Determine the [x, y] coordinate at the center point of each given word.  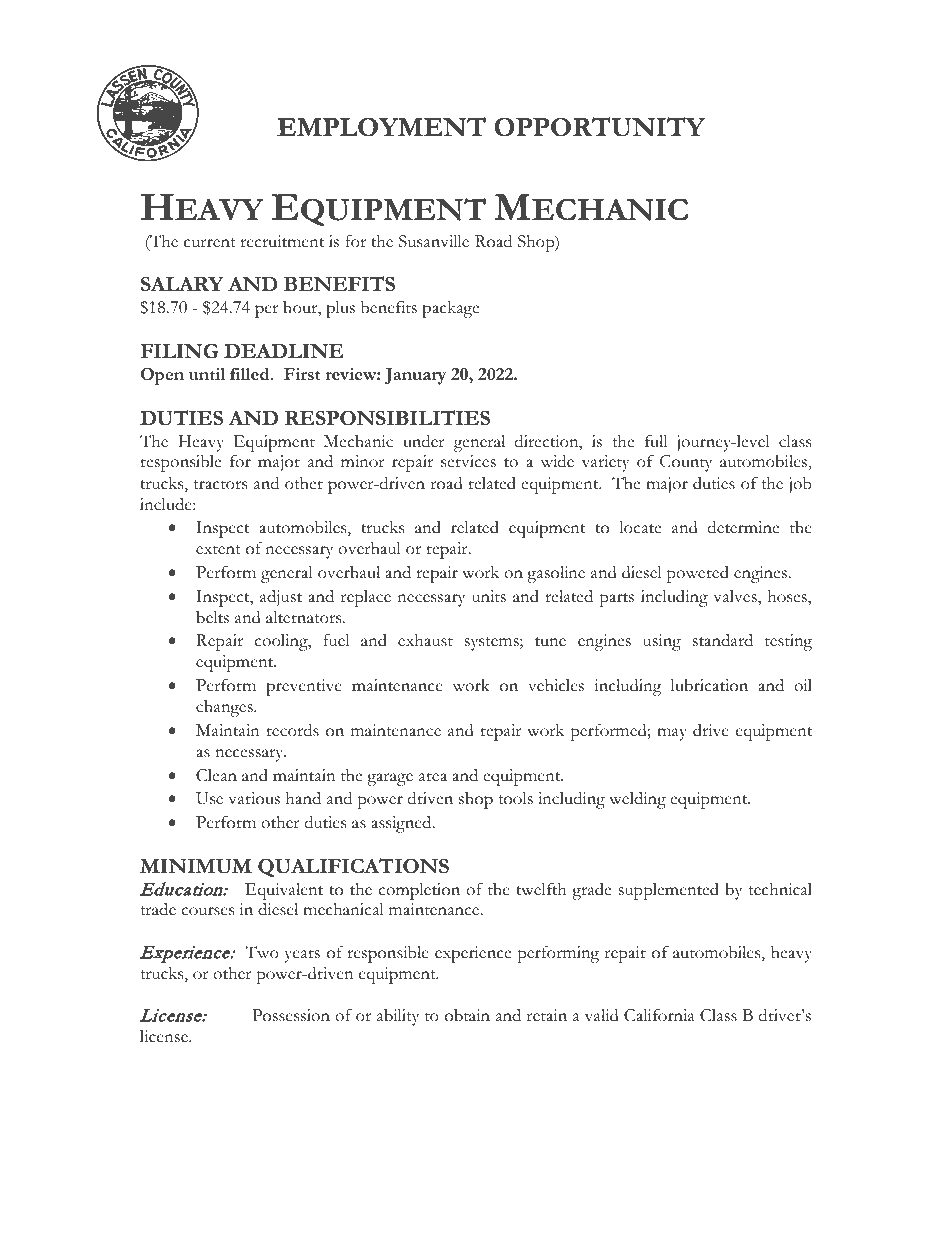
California [659, 1015]
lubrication [709, 685]
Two [262, 952]
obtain [467, 1015]
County [686, 463]
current [210, 243]
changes [225, 708]
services [468, 461]
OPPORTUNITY [599, 127]
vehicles [556, 685]
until [207, 374]
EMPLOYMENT [381, 127]
